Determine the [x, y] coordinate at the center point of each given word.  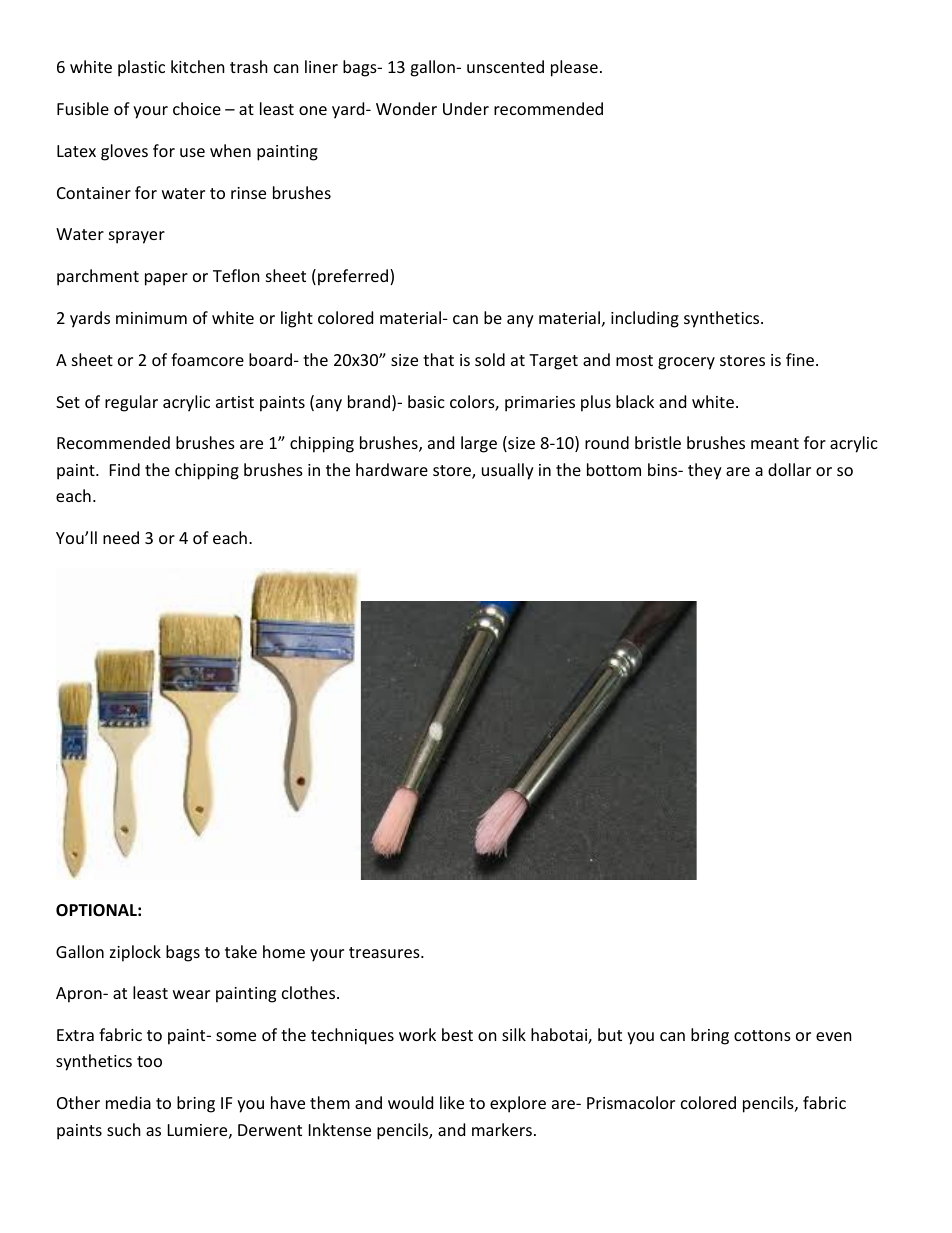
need [121, 537]
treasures [385, 952]
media [128, 1102]
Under [466, 108]
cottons [762, 1035]
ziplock [135, 953]
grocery [686, 363]
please [574, 68]
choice [197, 108]
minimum [151, 318]
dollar [789, 469]
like [452, 1102]
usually [508, 471]
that [438, 359]
